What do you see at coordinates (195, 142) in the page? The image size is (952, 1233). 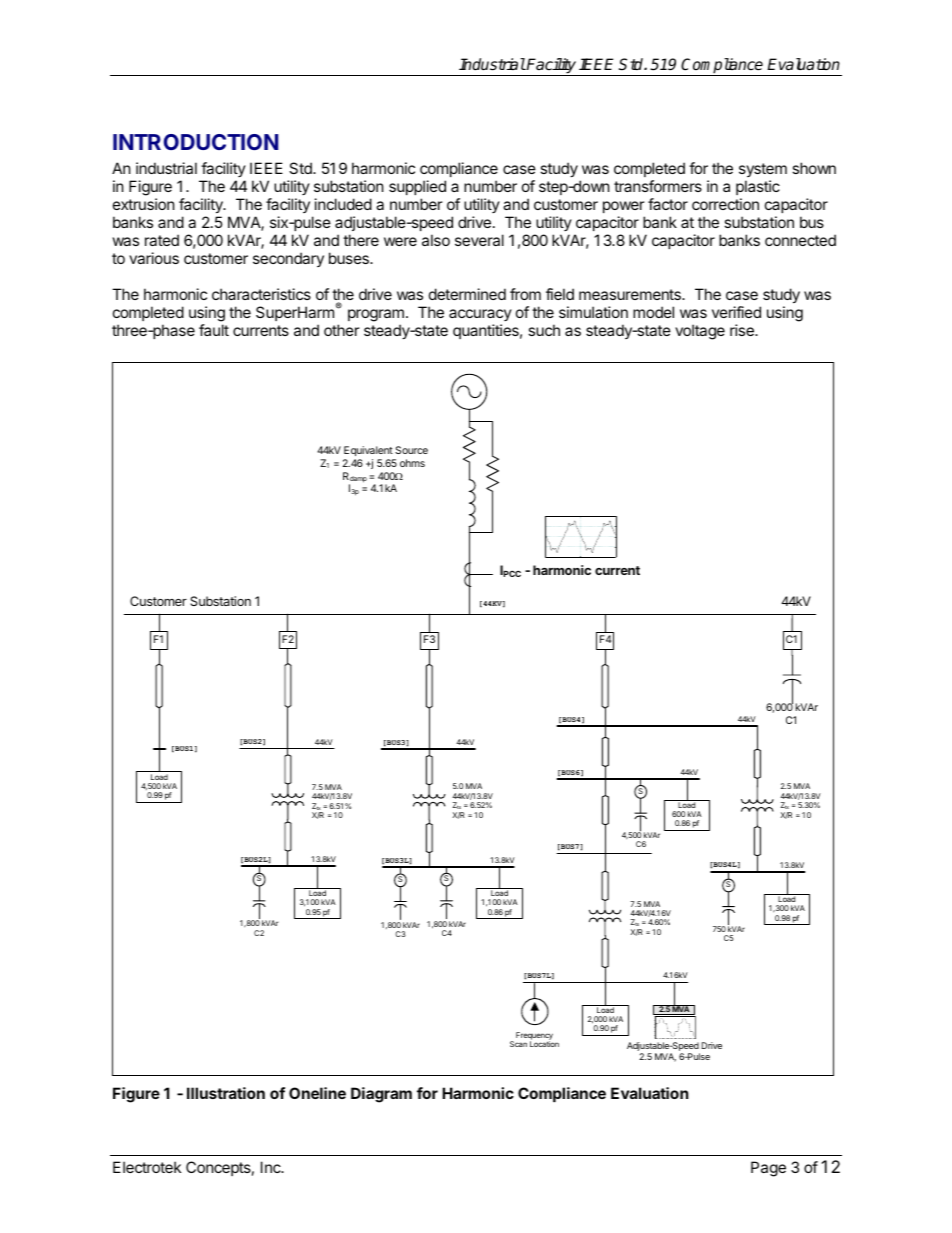 I see `INTRODUCTION` at bounding box center [195, 142].
